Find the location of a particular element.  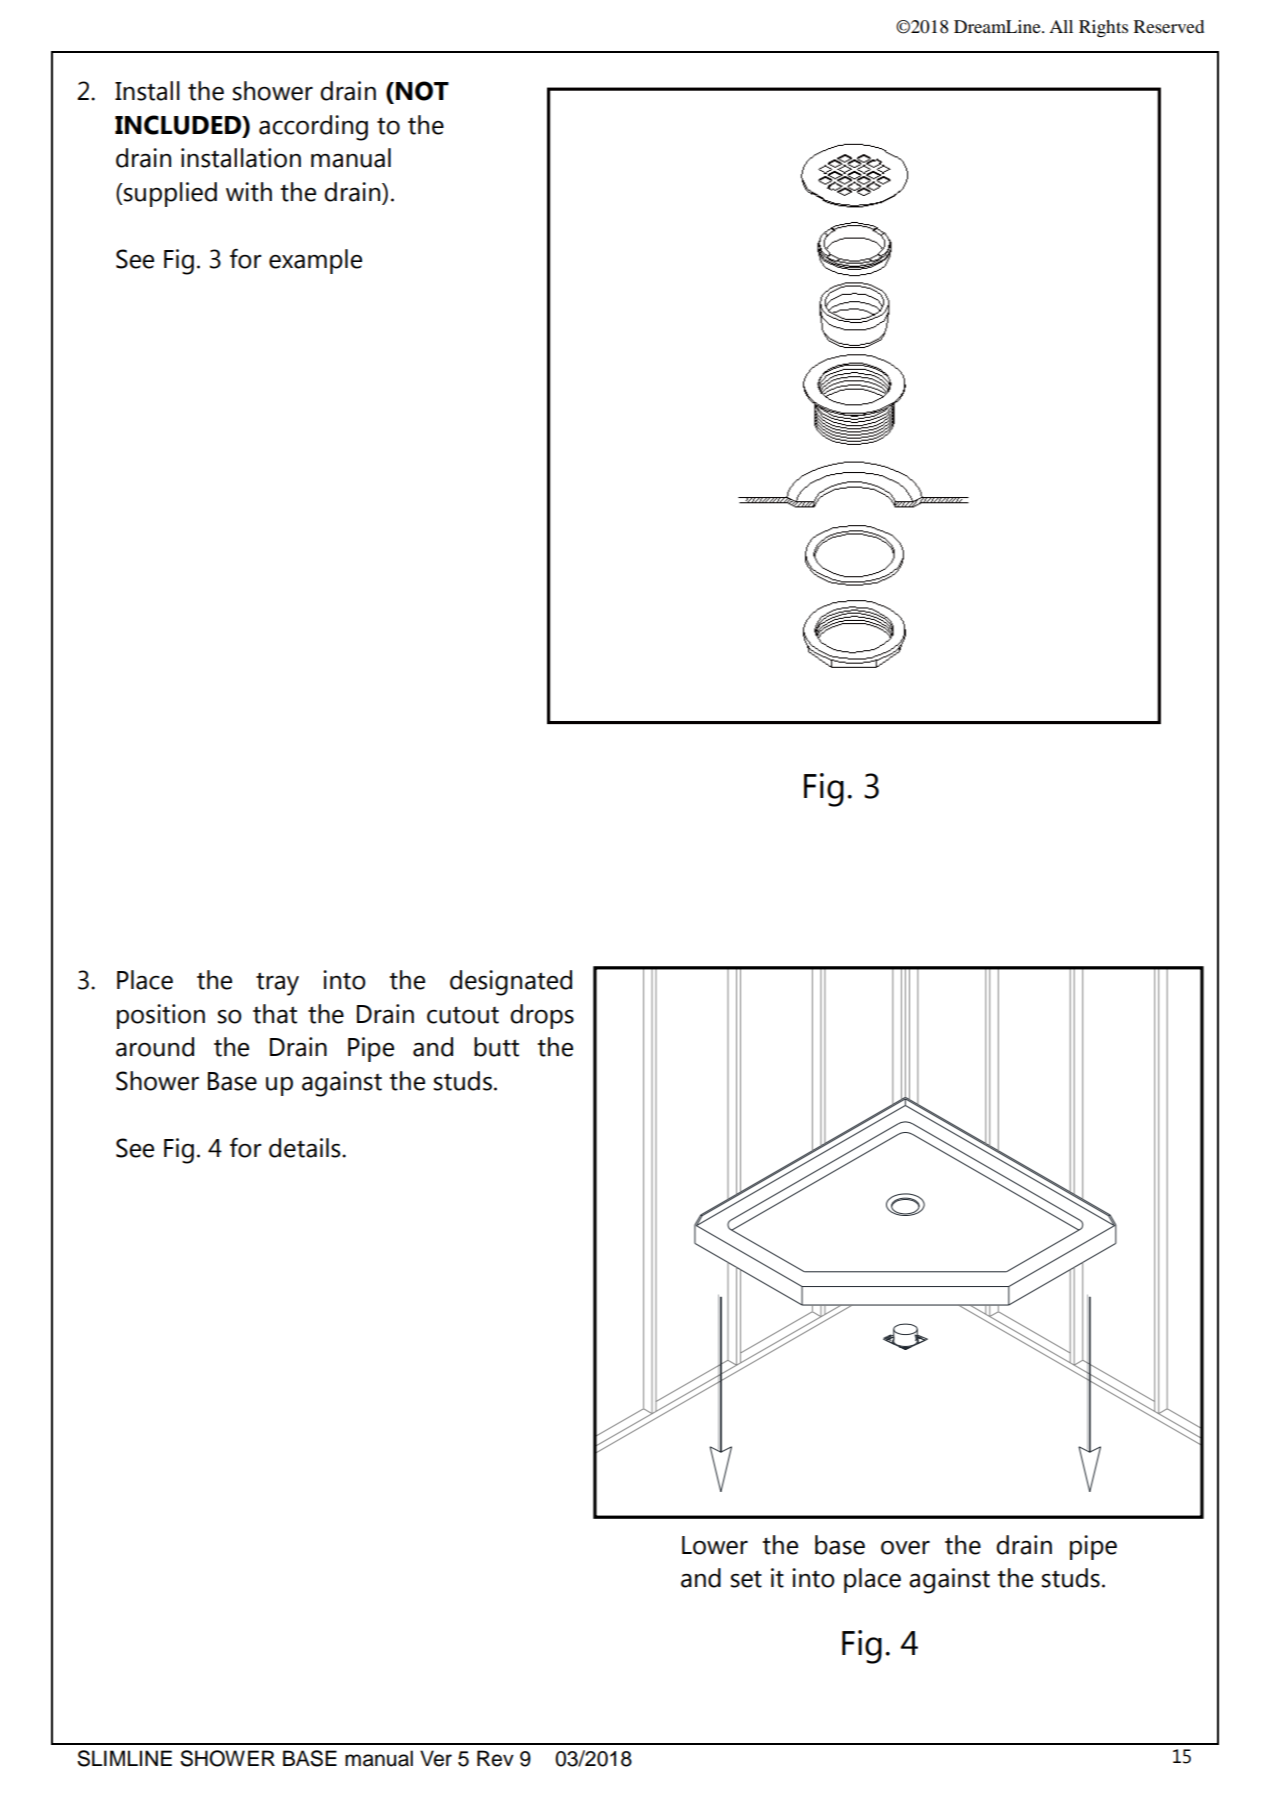

Rev is located at coordinates (495, 1758).
